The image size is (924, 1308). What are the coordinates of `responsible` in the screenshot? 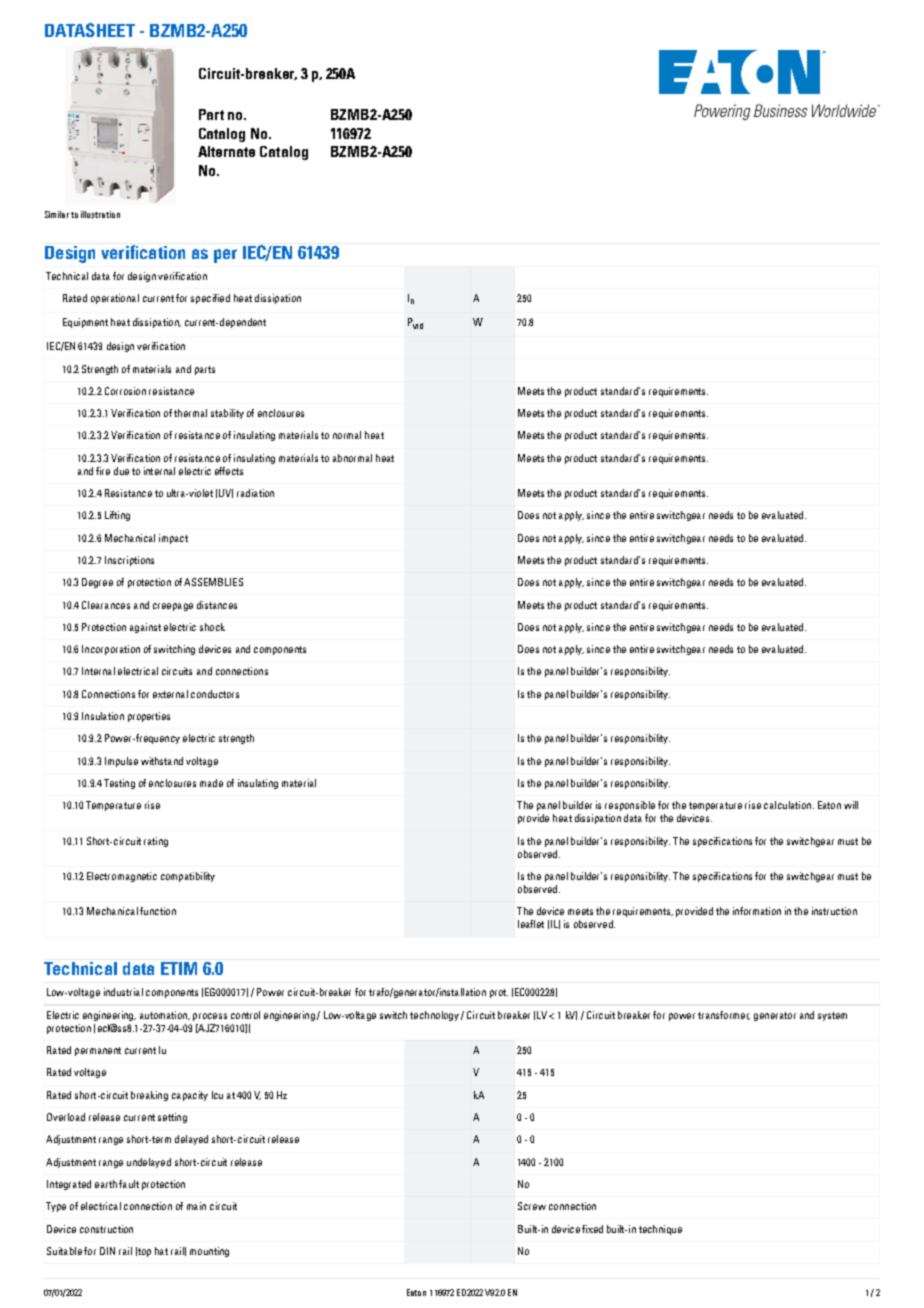 It's located at (630, 806).
